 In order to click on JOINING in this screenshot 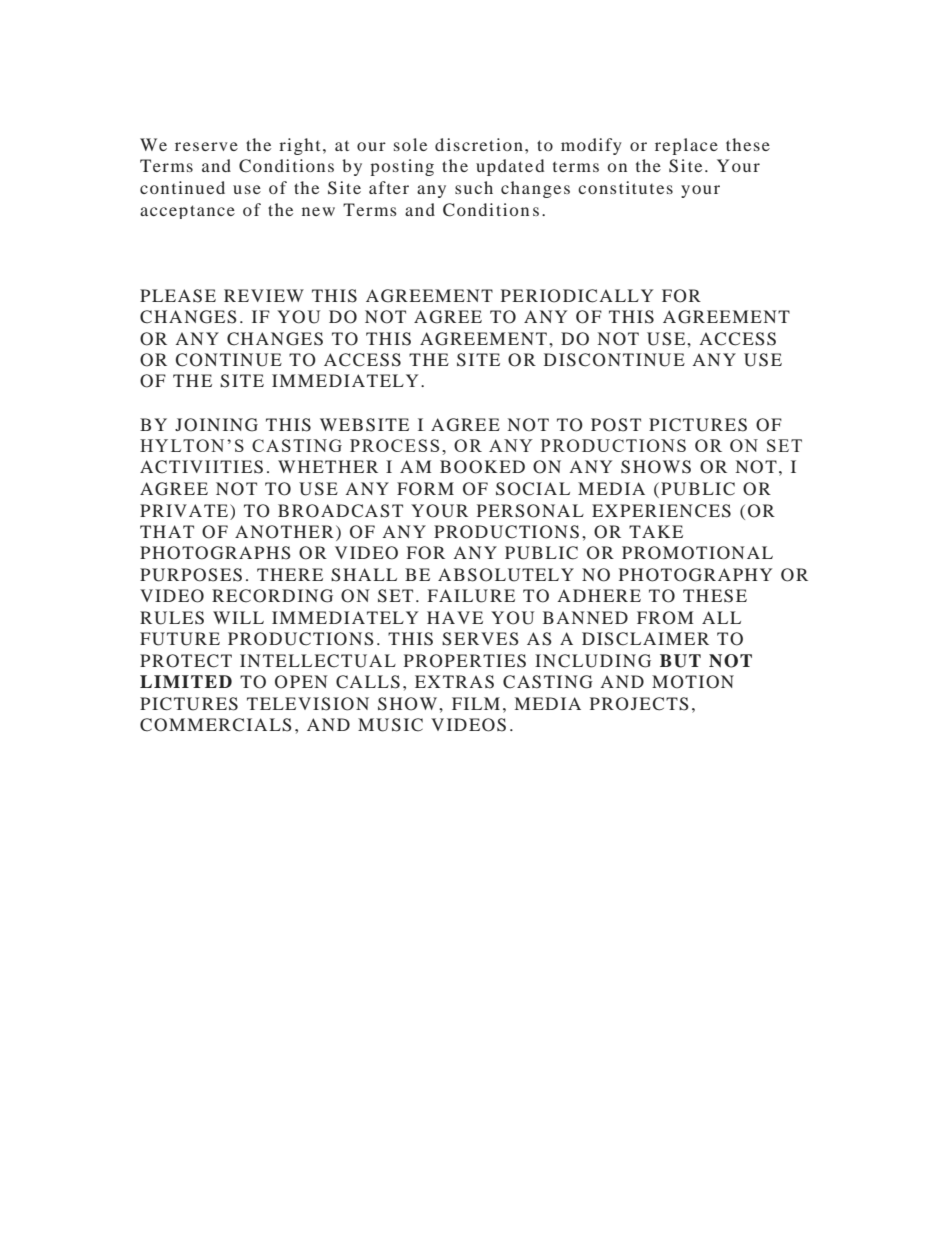, I will do `click(216, 425)`.
